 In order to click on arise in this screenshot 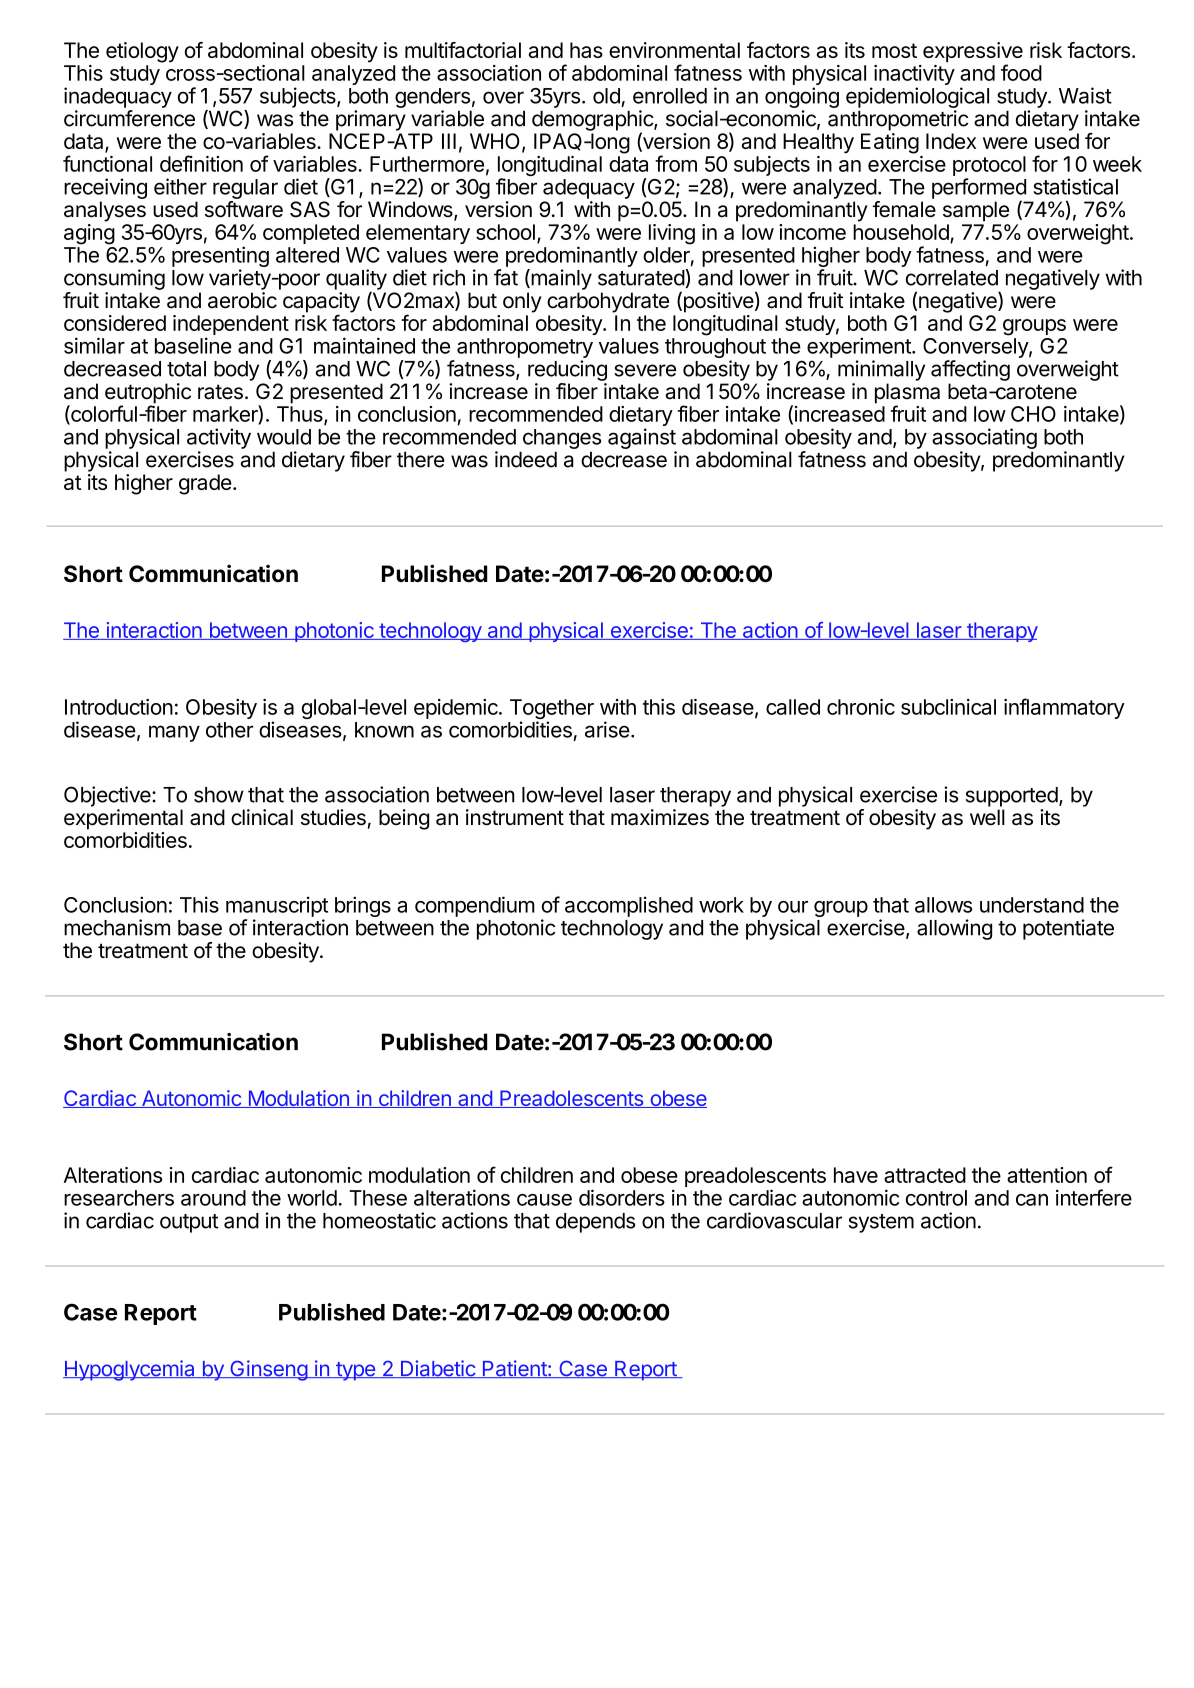, I will do `click(607, 729)`.
